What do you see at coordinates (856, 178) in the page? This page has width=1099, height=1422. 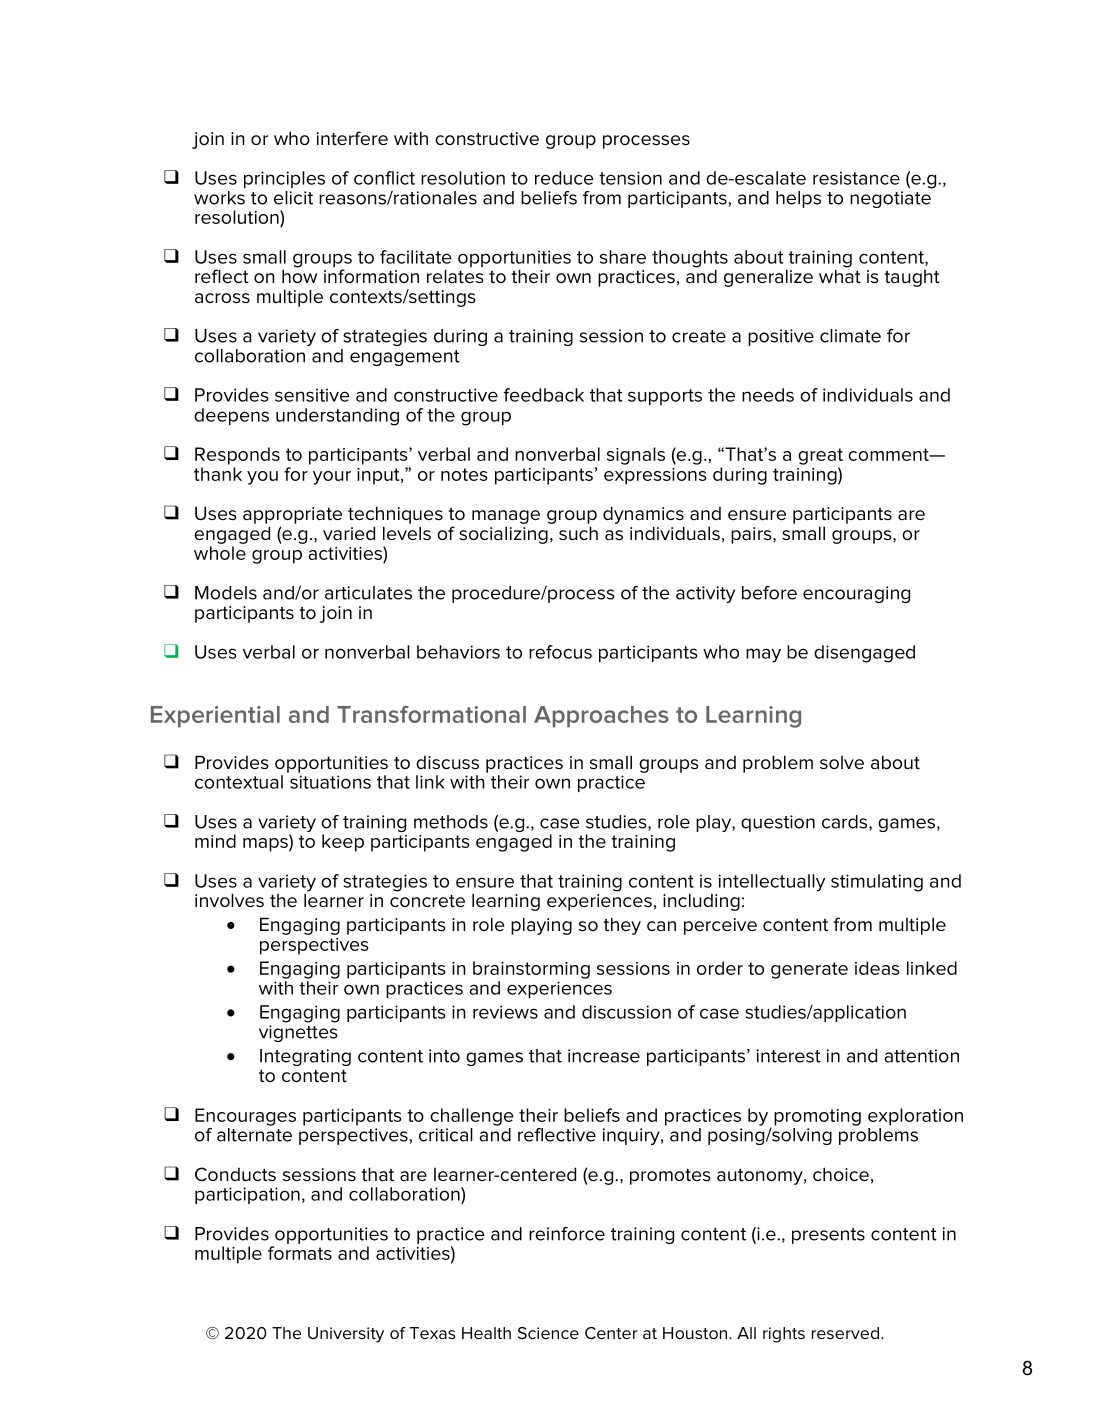 I see `resistance` at bounding box center [856, 178].
